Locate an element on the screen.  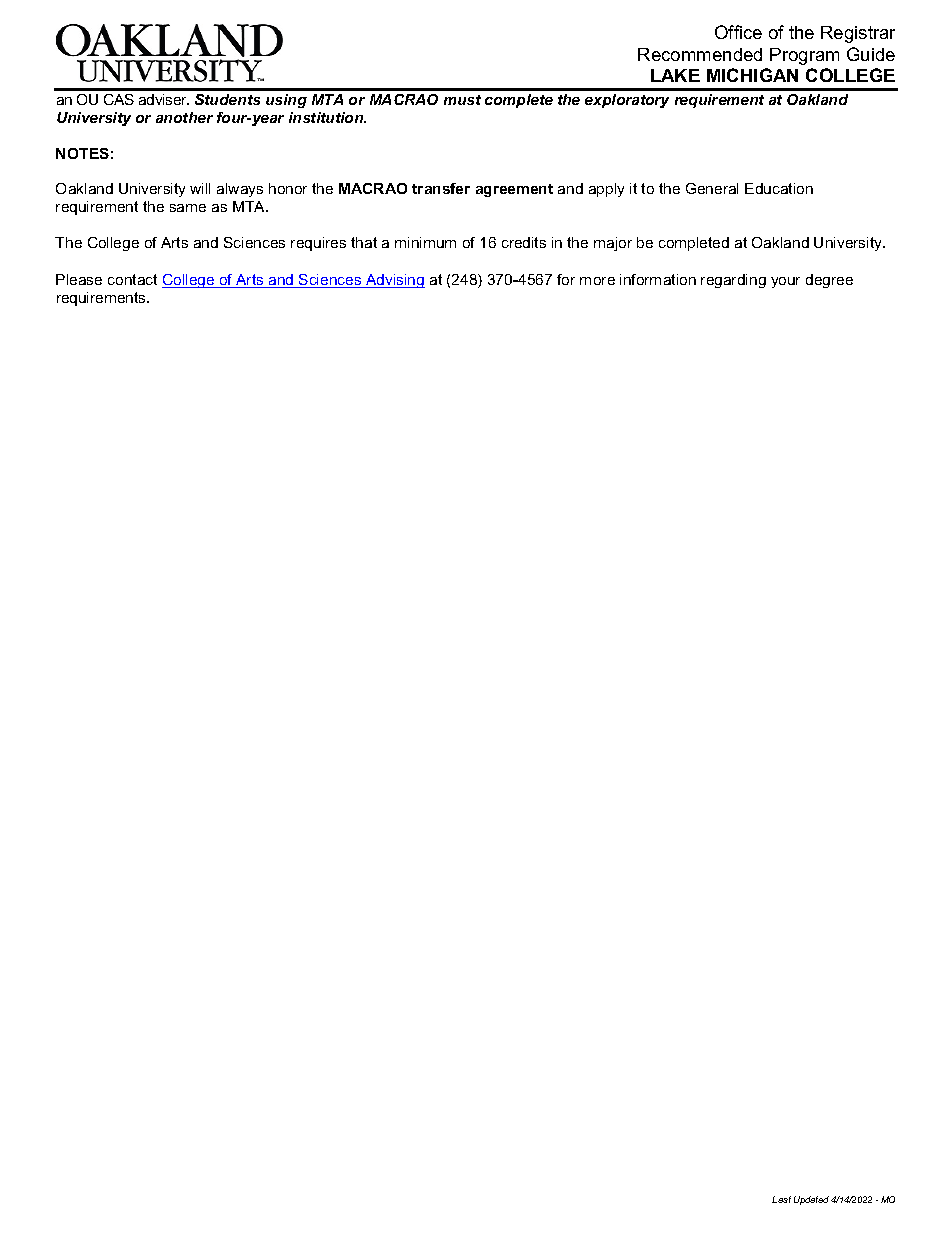
Please is located at coordinates (79, 279).
